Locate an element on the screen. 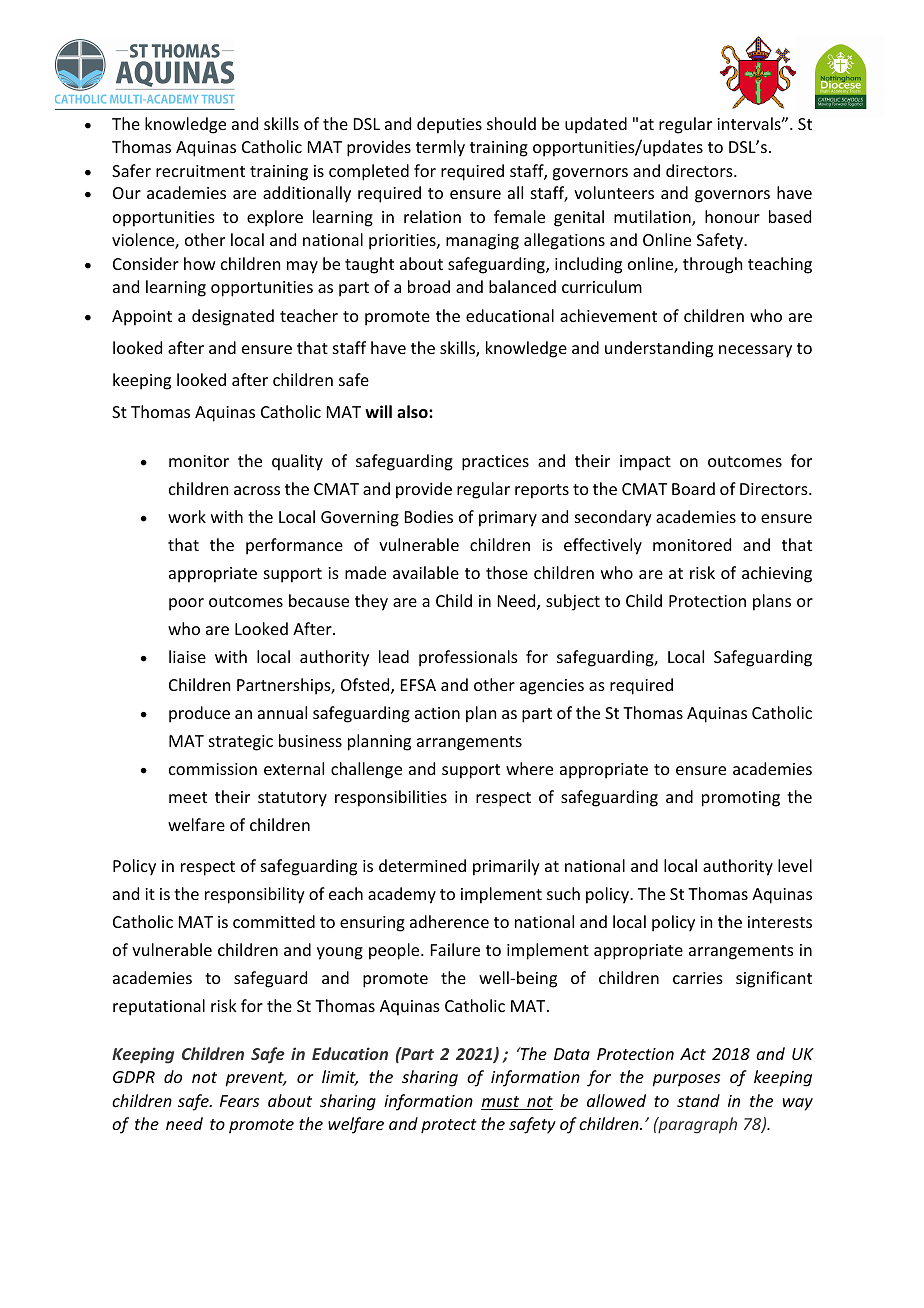 The height and width of the screenshot is (1308, 924). honour is located at coordinates (732, 216).
